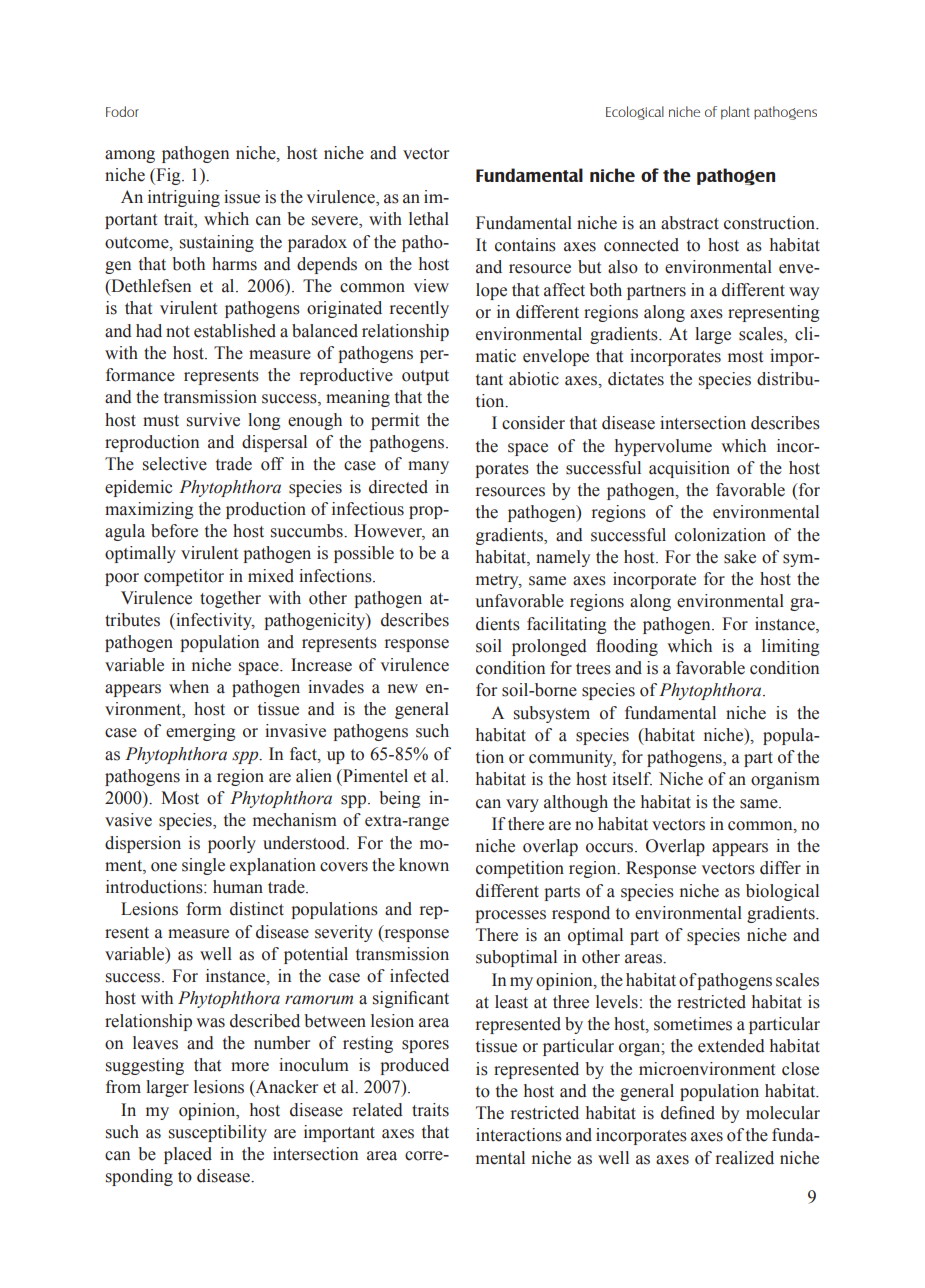 Image resolution: width=925 pixels, height=1288 pixels. What do you see at coordinates (735, 112) in the image?
I see `plant` at bounding box center [735, 112].
